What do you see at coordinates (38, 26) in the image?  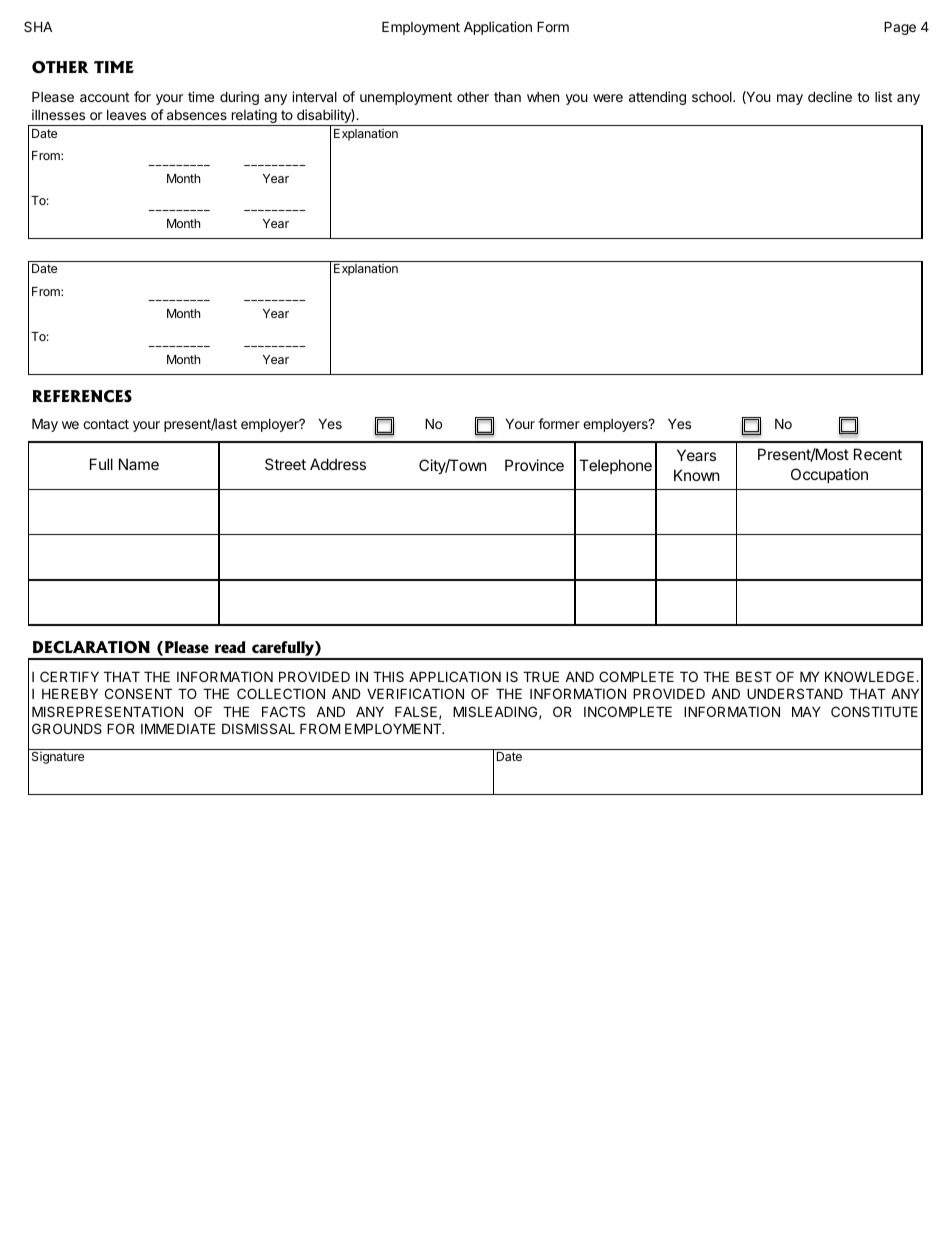 I see `SHA` at bounding box center [38, 26].
